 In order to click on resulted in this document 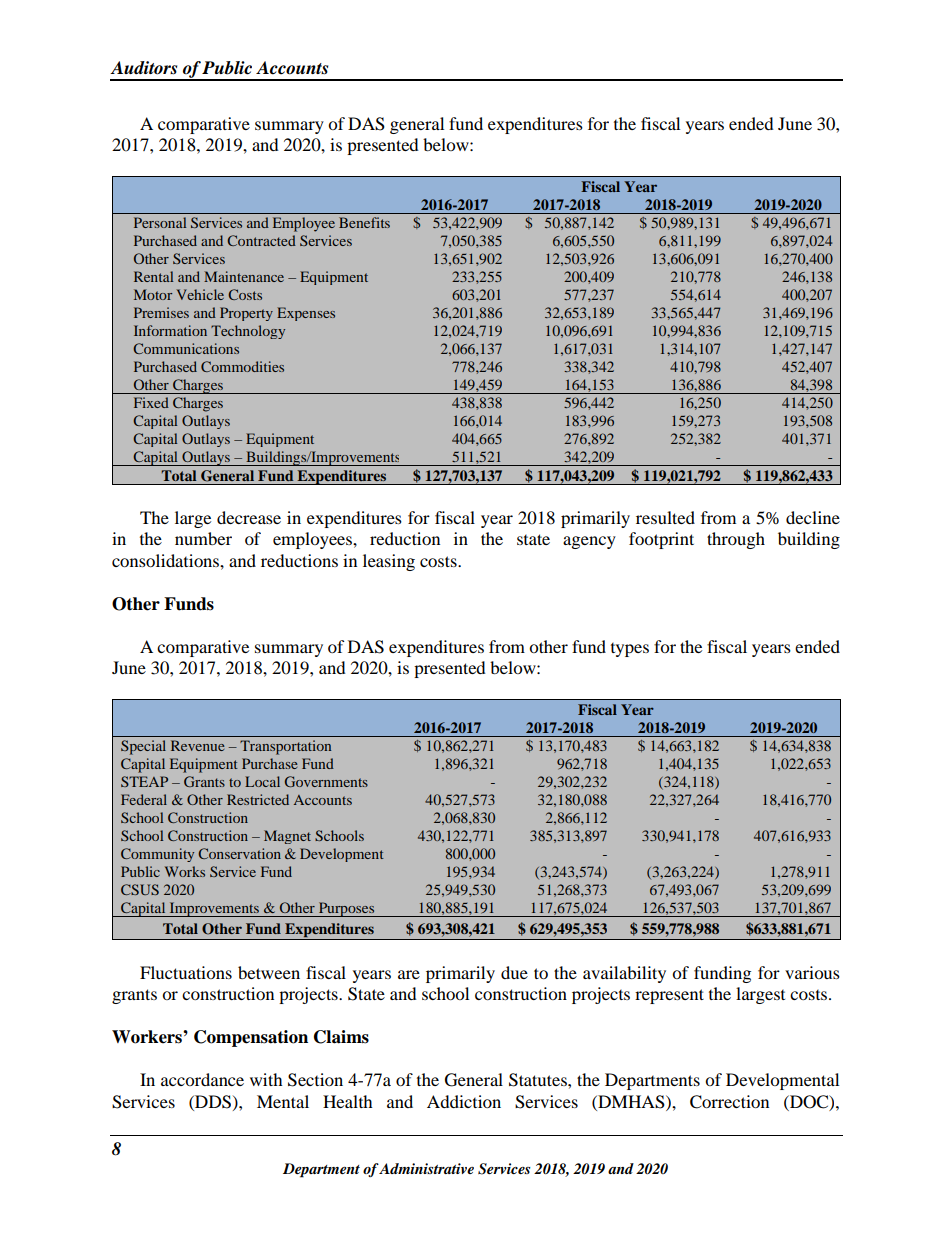, I will do `click(665, 517)`.
